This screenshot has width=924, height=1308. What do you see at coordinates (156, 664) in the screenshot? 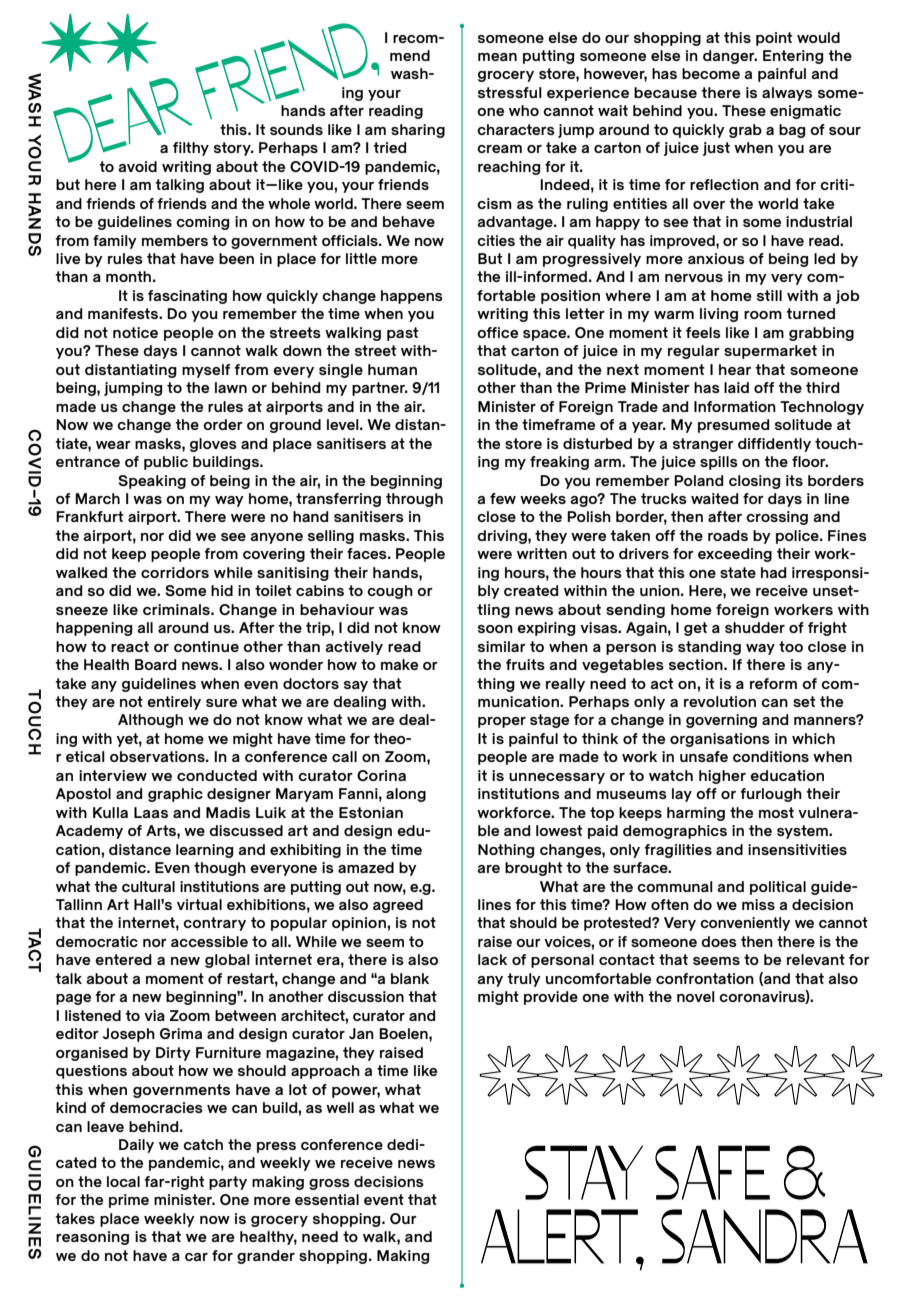
I see `Board` at bounding box center [156, 664].
